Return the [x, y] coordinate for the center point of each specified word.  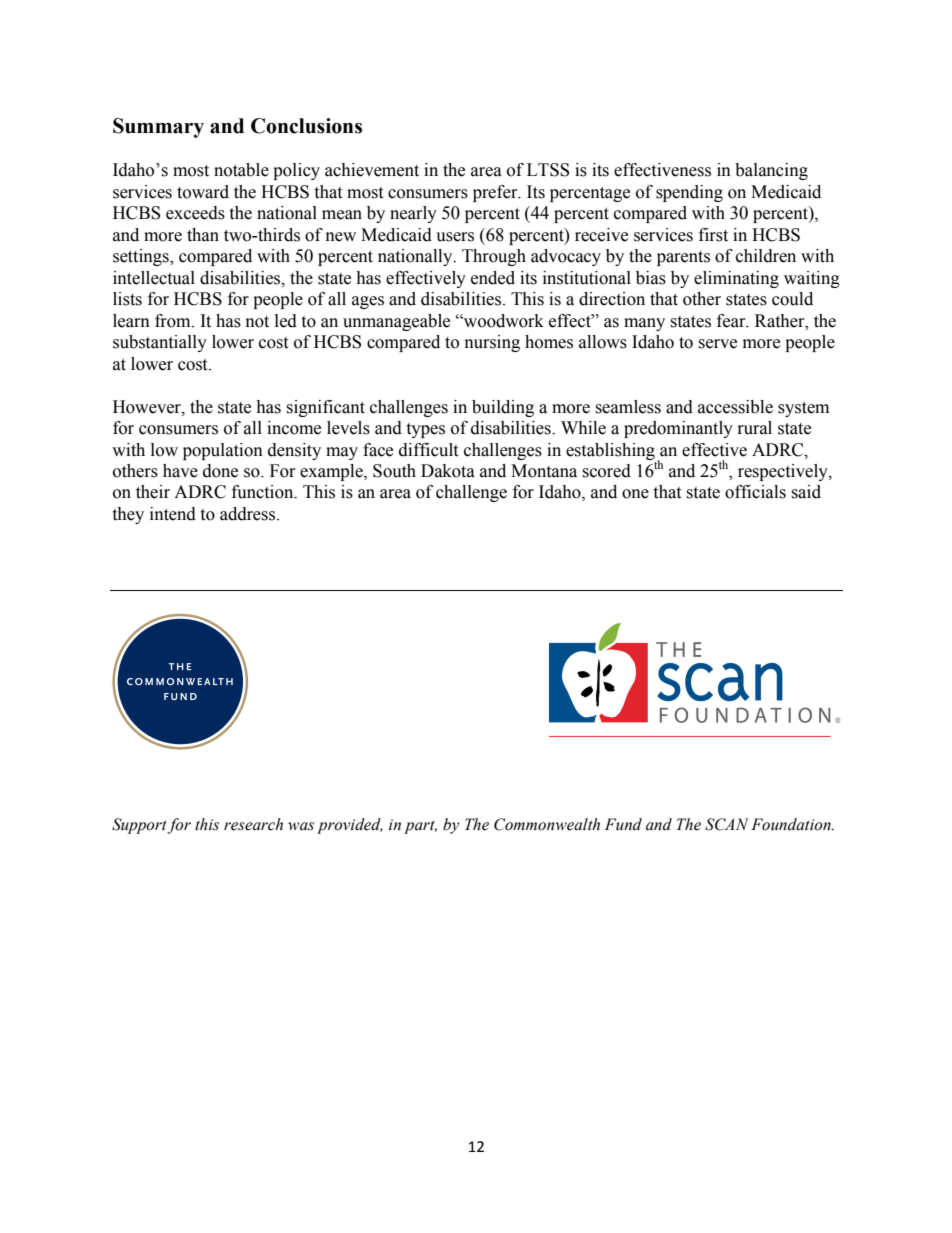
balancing [771, 171]
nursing [492, 343]
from [174, 321]
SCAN [727, 824]
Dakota [448, 471]
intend [173, 514]
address [249, 514]
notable [241, 170]
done [220, 471]
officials [755, 492]
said [806, 492]
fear [732, 321]
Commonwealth [547, 824]
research [253, 824]
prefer [496, 193]
